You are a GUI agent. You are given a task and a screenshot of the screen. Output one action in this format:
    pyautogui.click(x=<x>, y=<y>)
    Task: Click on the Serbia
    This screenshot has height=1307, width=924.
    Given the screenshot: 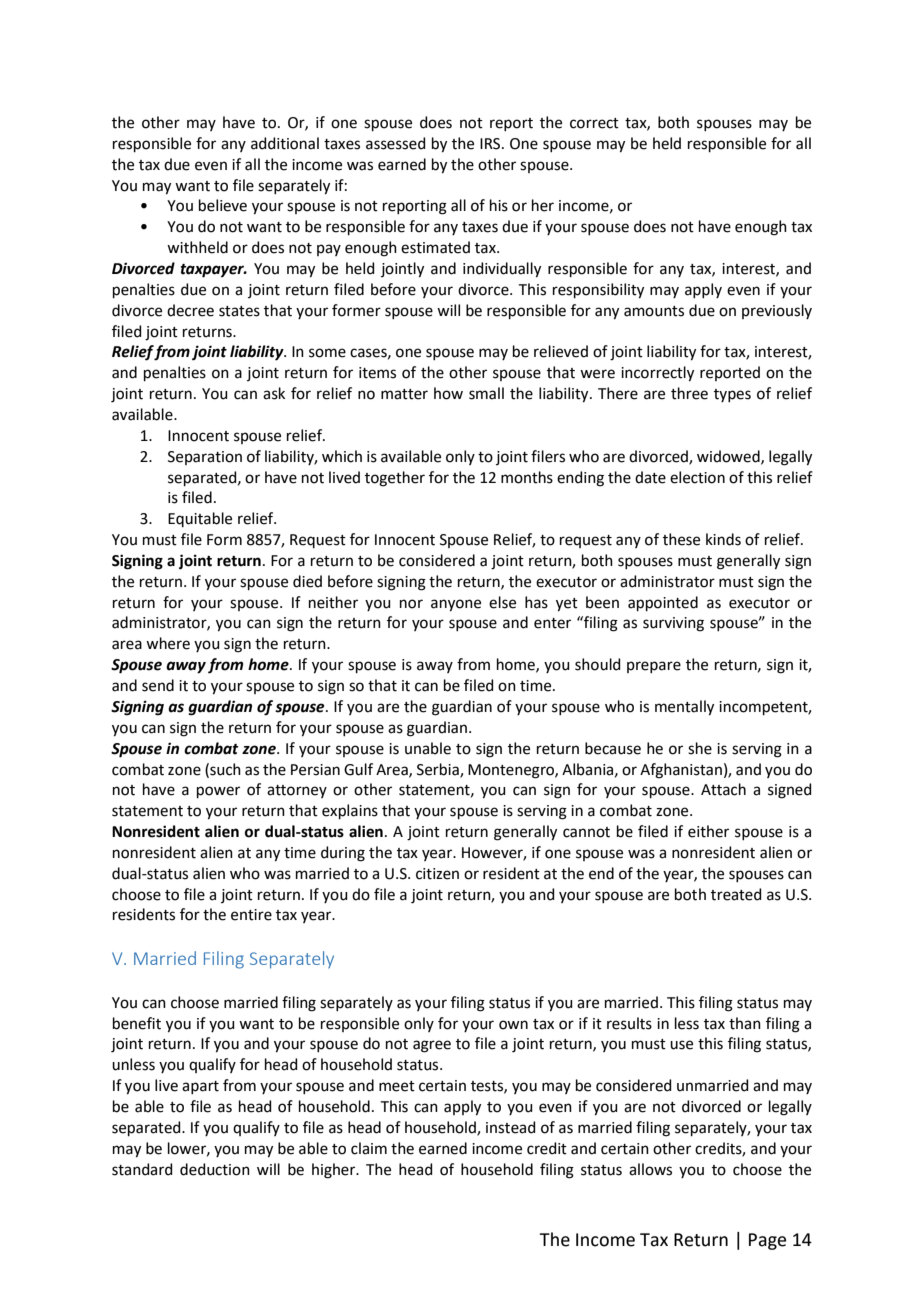 What is the action you would take?
    pyautogui.click(x=439, y=770)
